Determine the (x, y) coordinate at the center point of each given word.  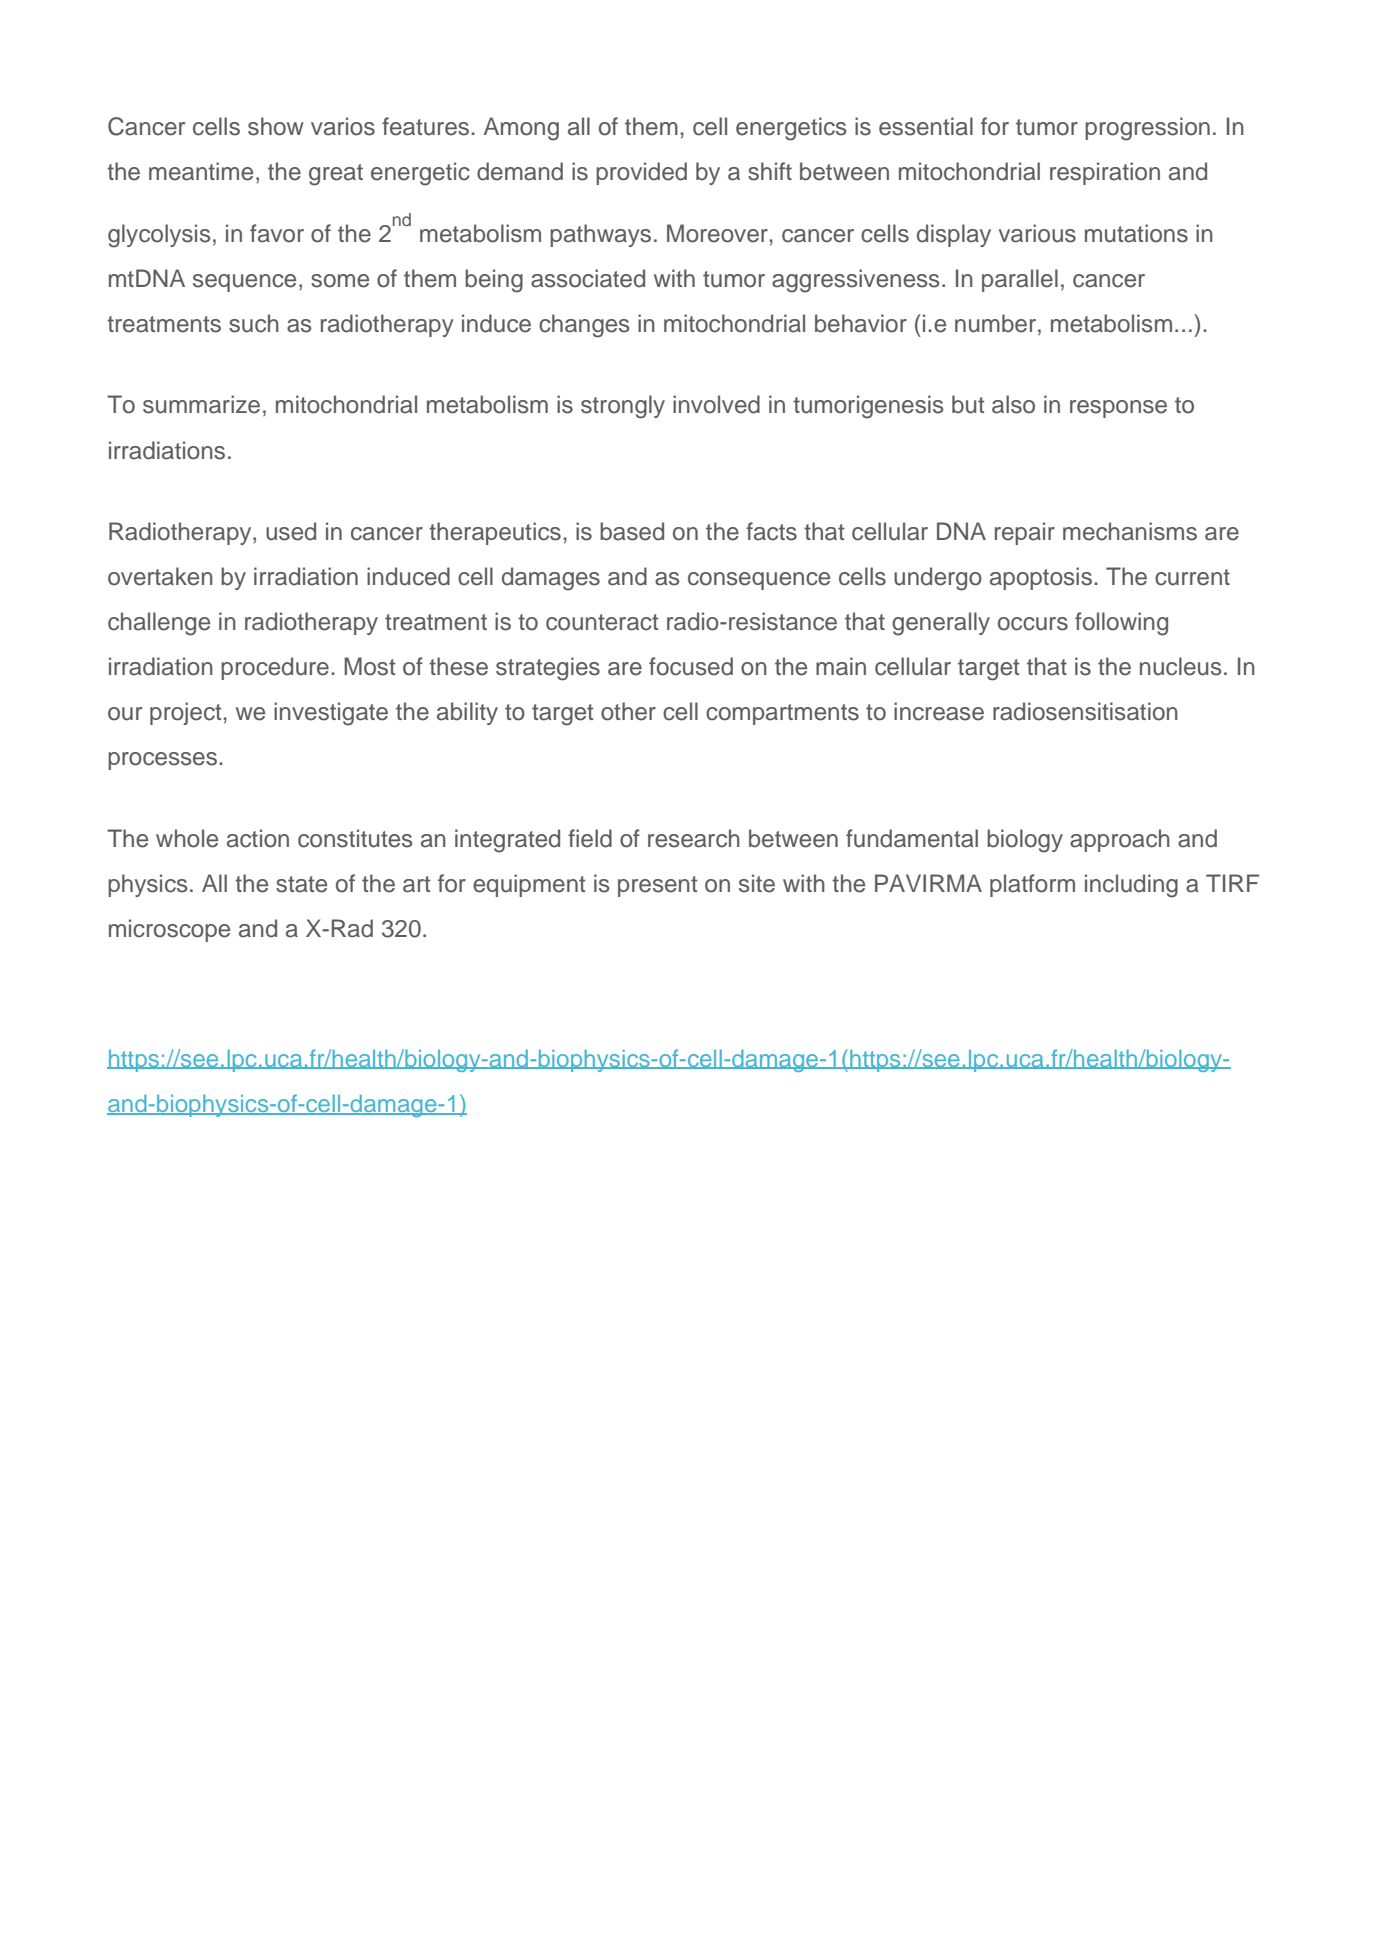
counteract (602, 622)
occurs (1033, 624)
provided (641, 173)
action (258, 838)
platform (1032, 885)
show (276, 126)
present (658, 886)
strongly (623, 407)
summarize (201, 404)
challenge (159, 624)
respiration (1105, 173)
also (1013, 404)
